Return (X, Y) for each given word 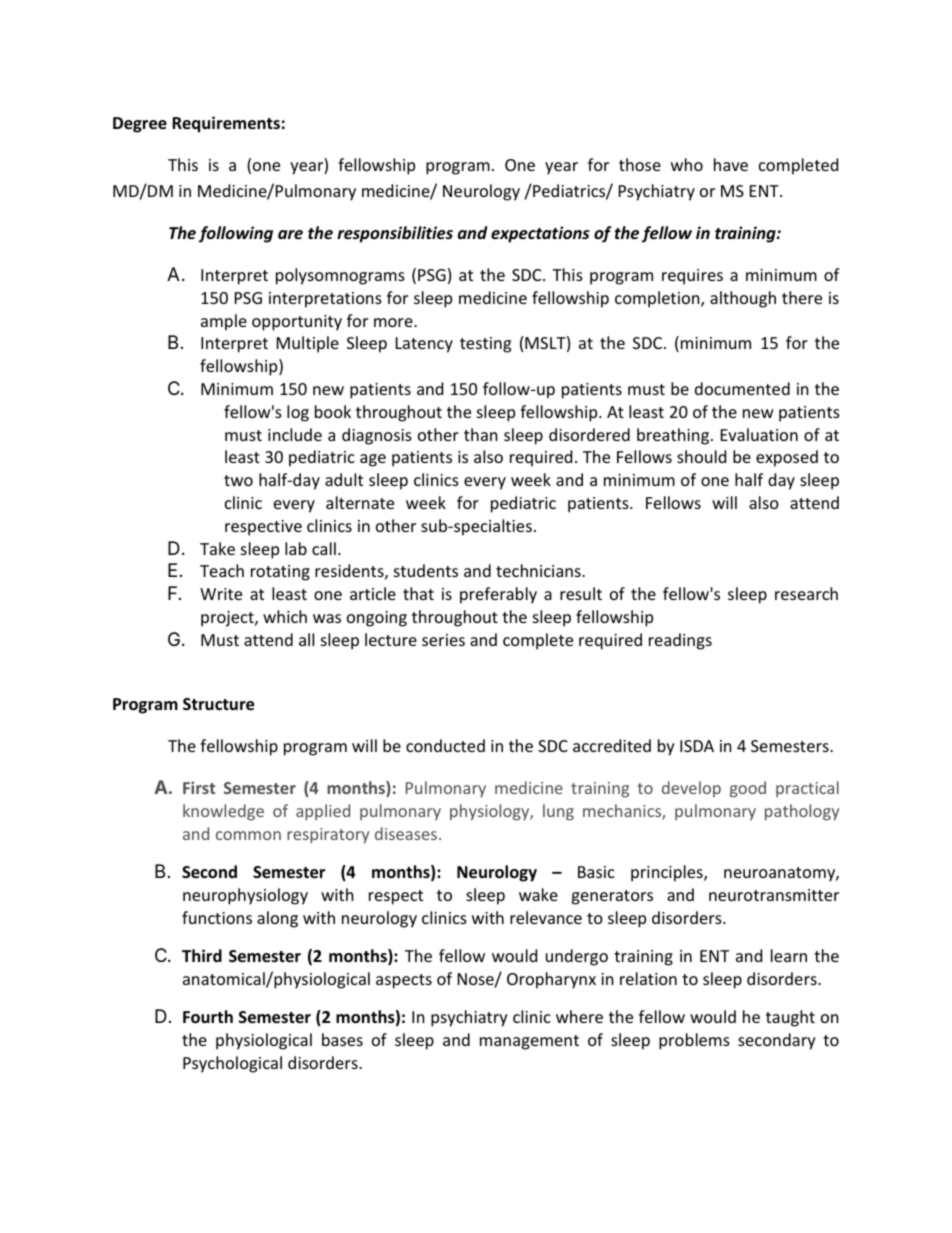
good (748, 789)
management (529, 1042)
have (731, 164)
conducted (445, 745)
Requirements (226, 124)
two (238, 480)
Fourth (208, 1017)
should (701, 456)
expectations (540, 234)
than (481, 434)
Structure (218, 704)
